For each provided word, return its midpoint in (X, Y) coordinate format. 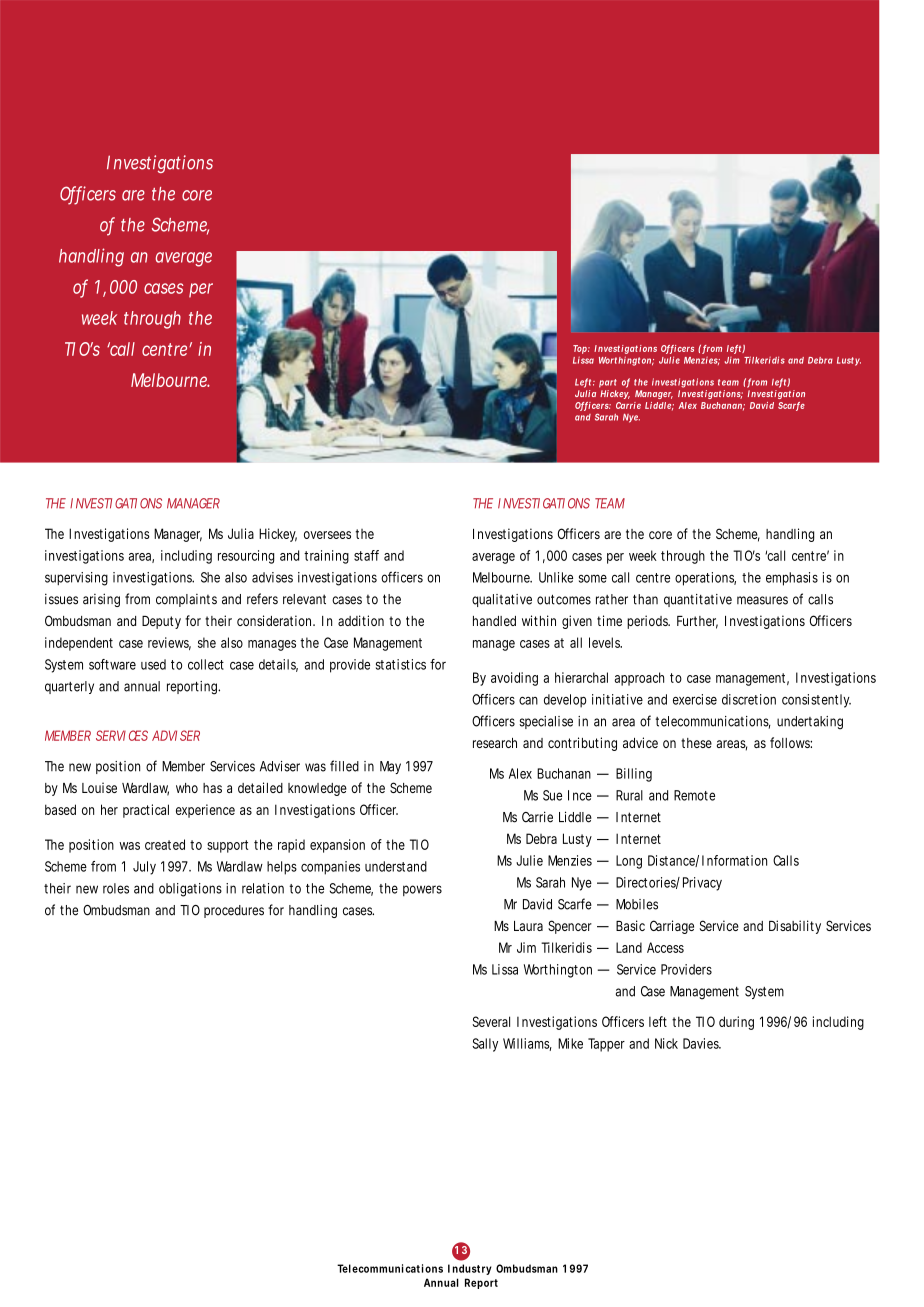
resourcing (246, 557)
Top (581, 349)
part (608, 383)
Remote (694, 795)
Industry (470, 1269)
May (390, 767)
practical (146, 811)
